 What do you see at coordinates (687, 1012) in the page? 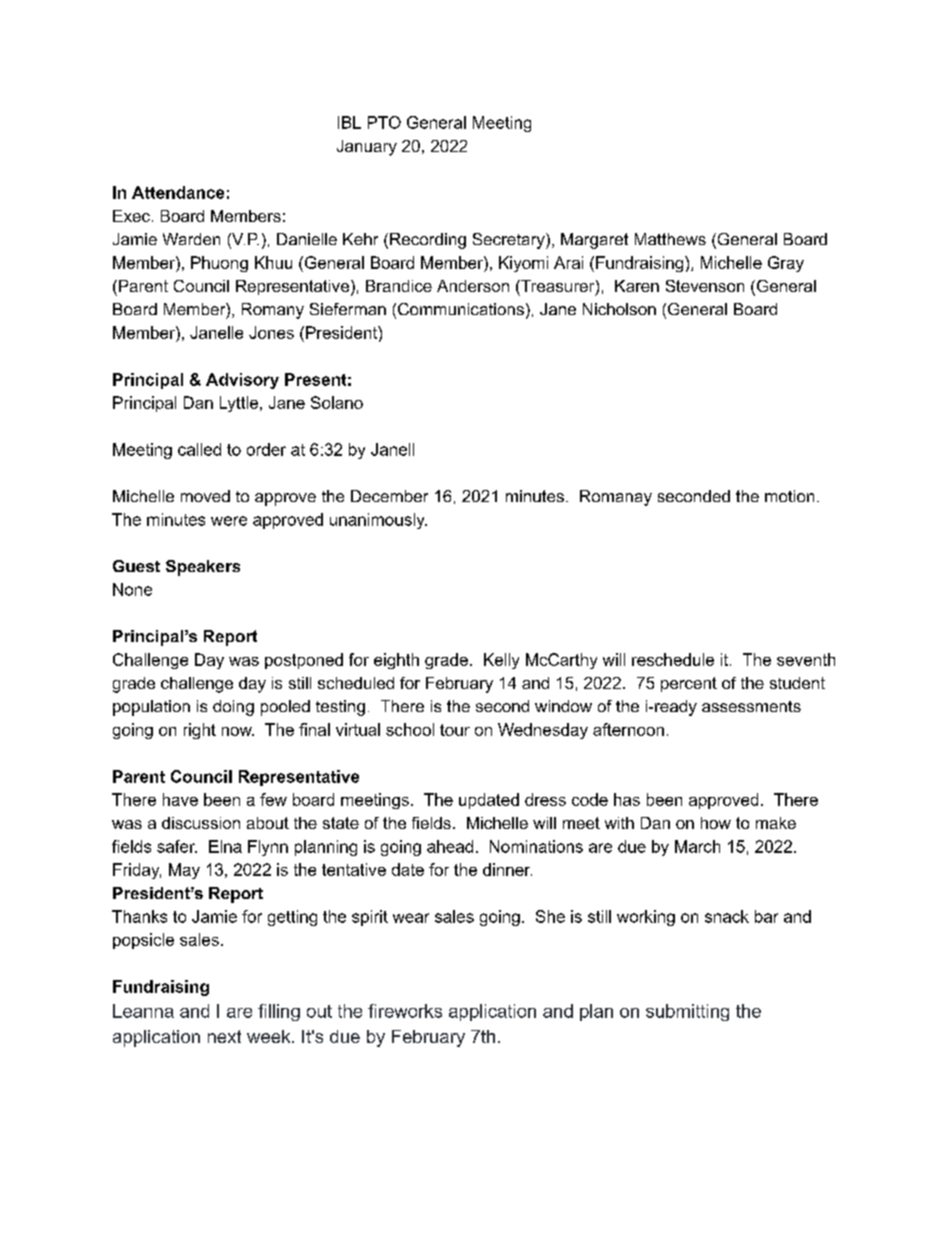
I see `submitting` at bounding box center [687, 1012].
